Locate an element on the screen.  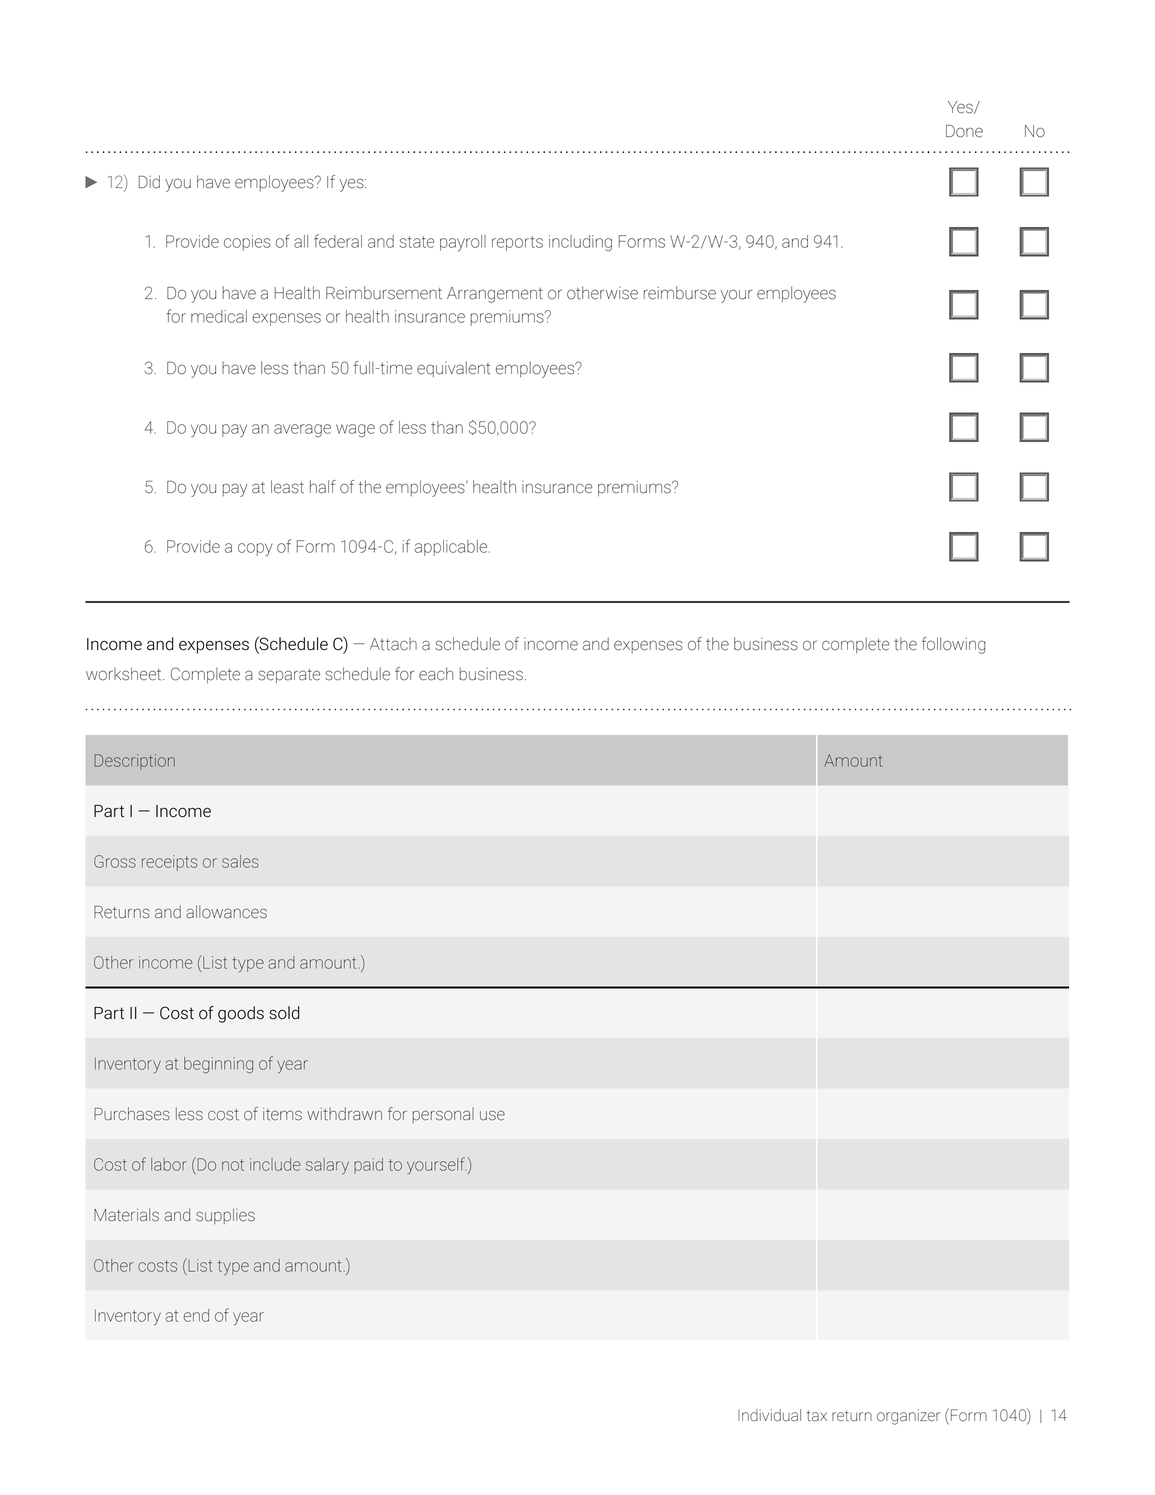
following is located at coordinates (954, 645).
